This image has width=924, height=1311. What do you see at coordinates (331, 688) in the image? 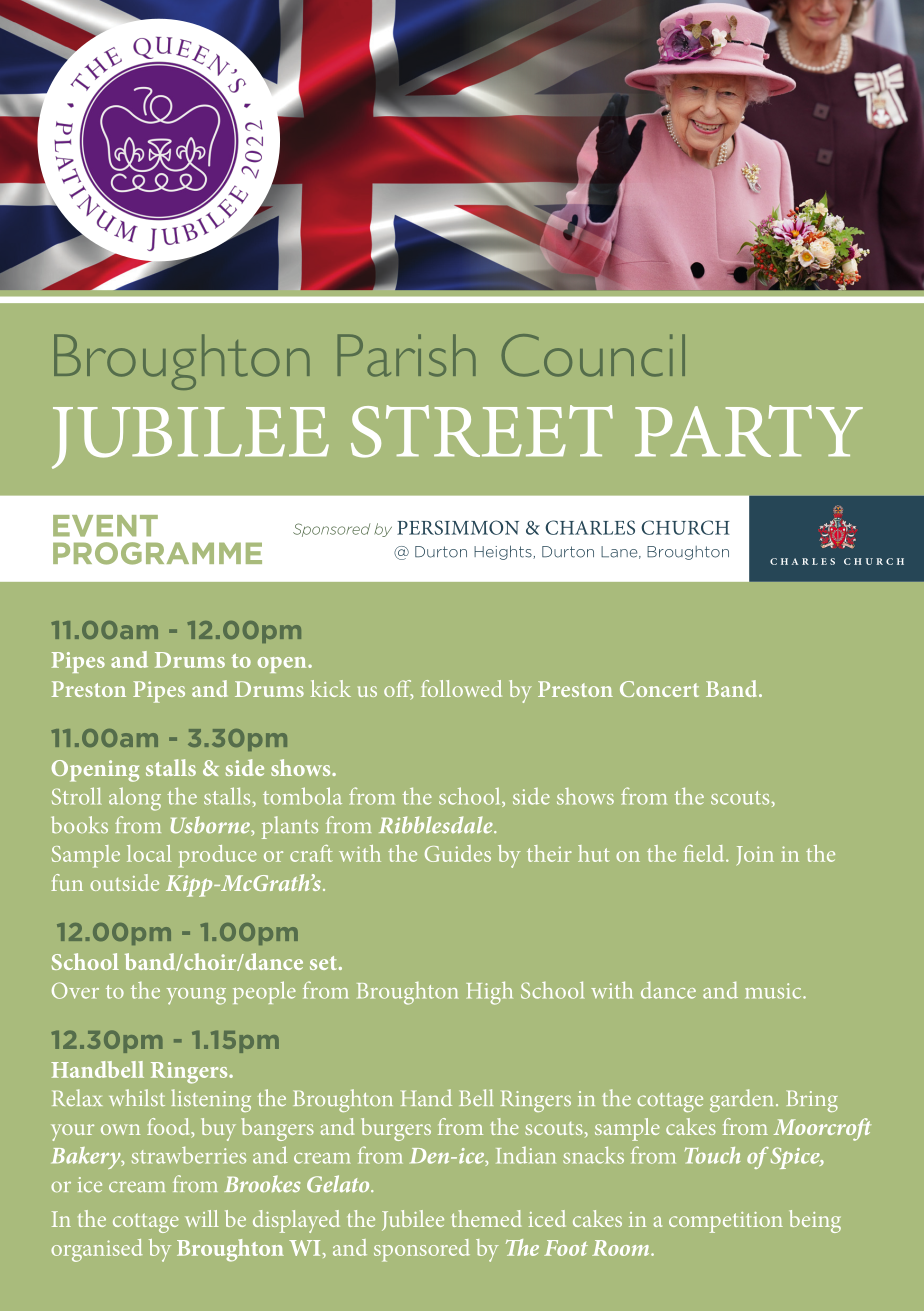
I see `kick` at bounding box center [331, 688].
